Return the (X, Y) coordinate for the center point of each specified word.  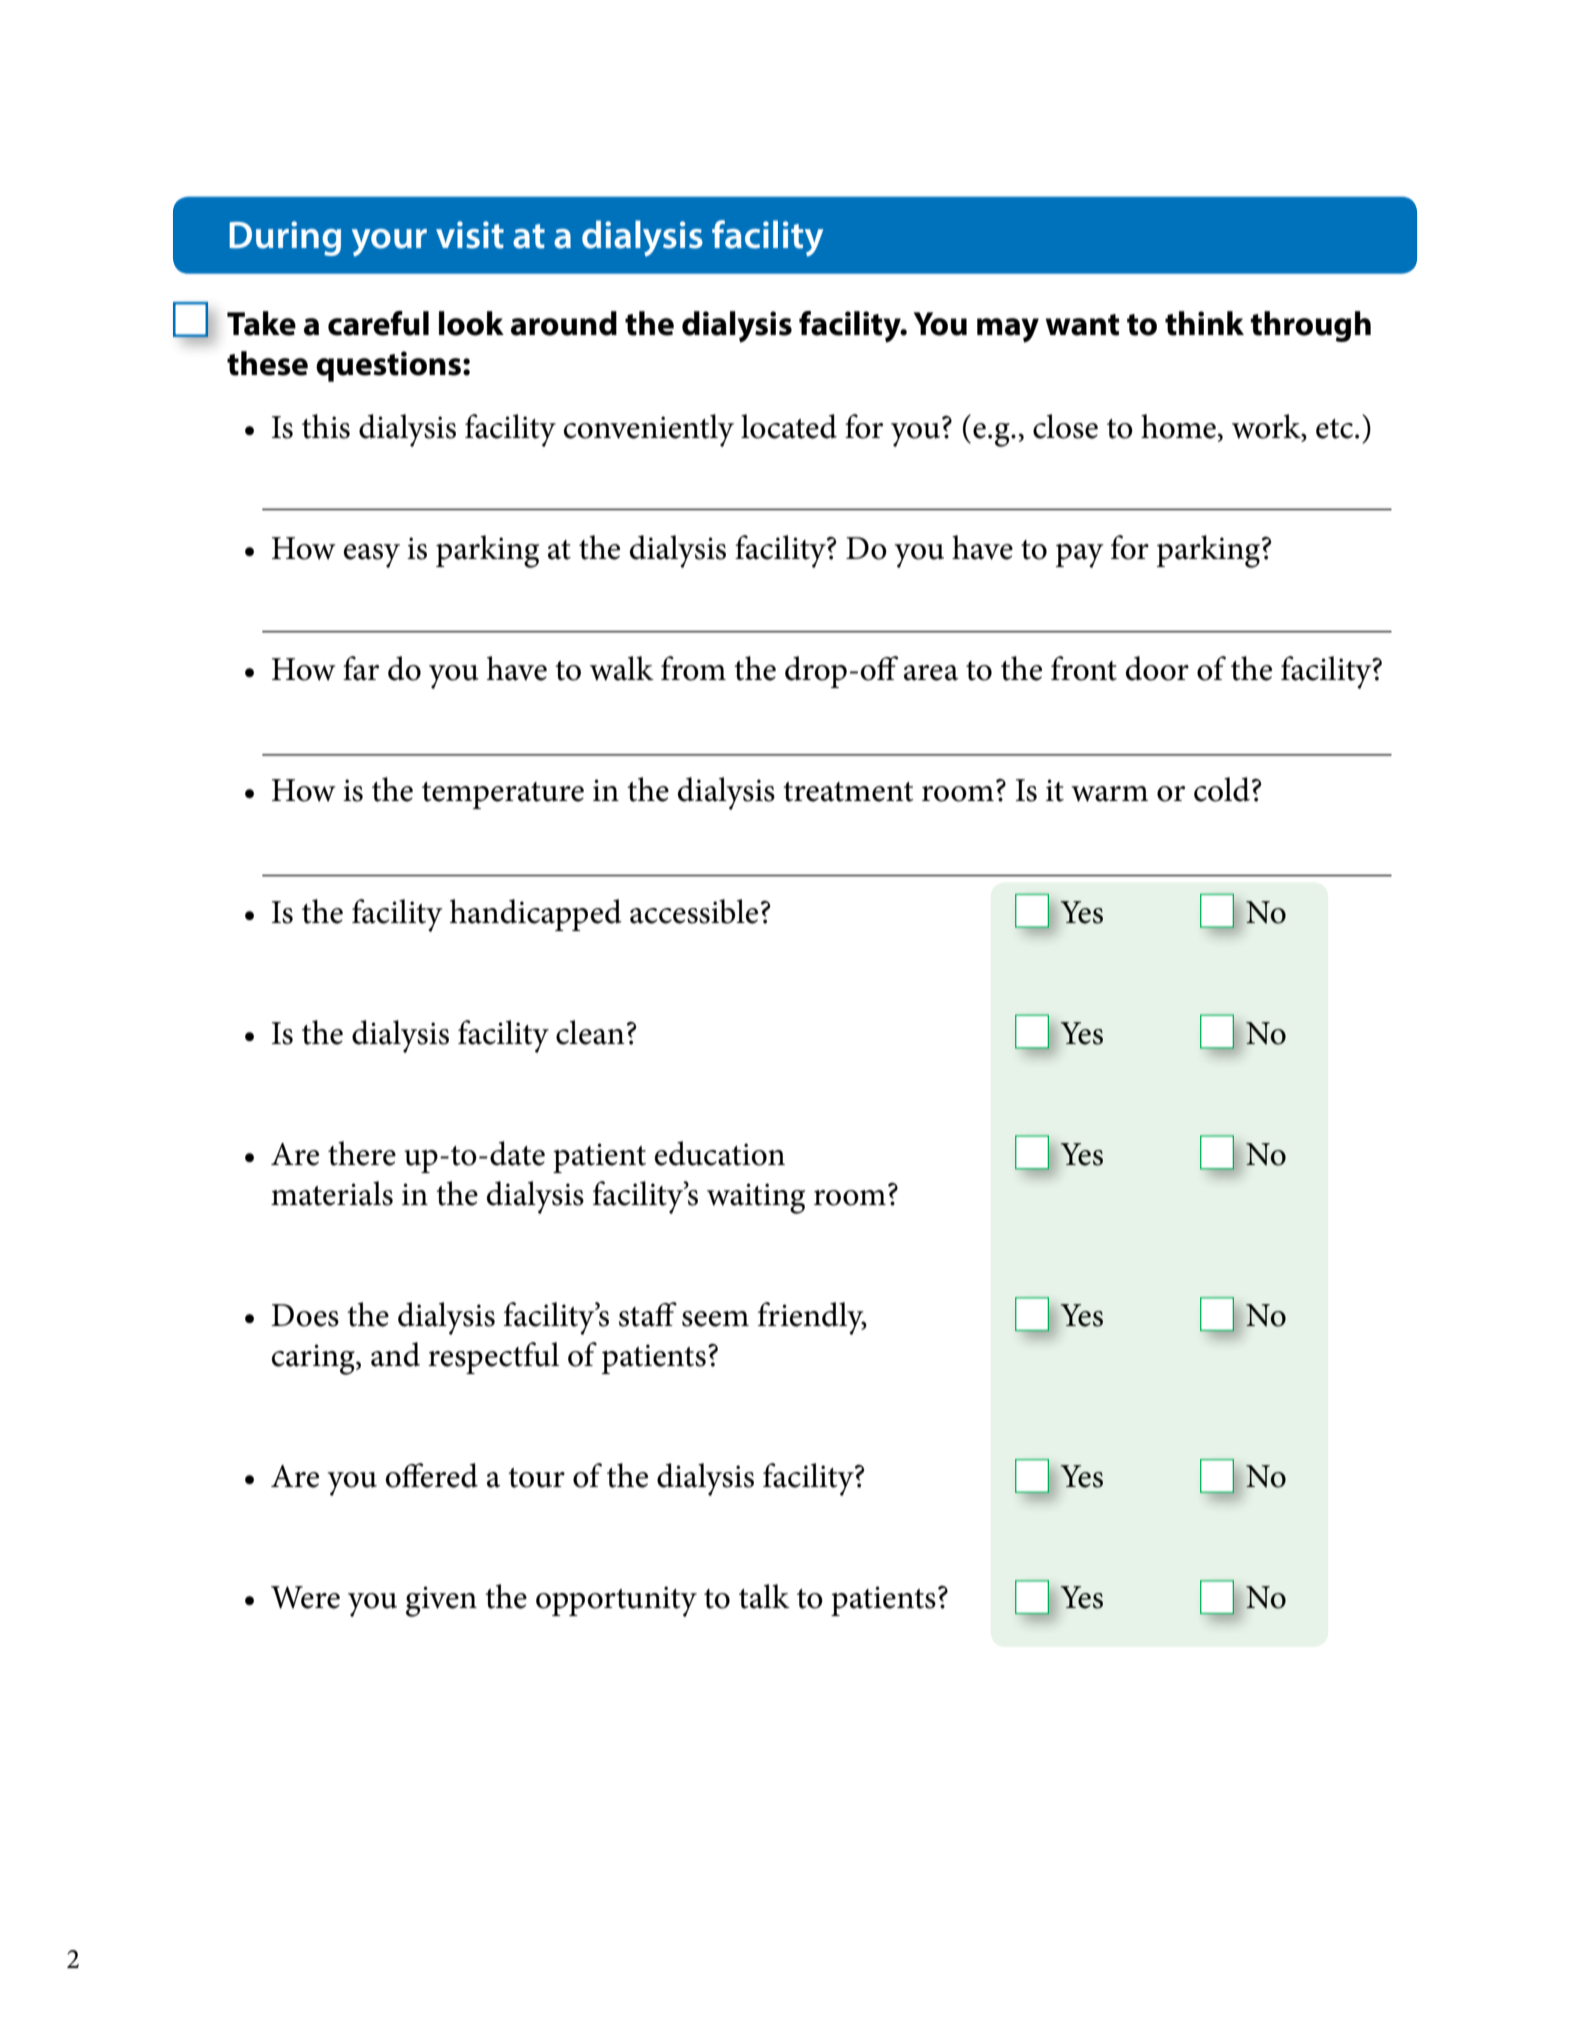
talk (764, 1596)
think (1204, 323)
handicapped (536, 915)
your (389, 243)
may (1008, 330)
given (441, 1601)
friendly (812, 1318)
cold (1222, 789)
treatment (848, 792)
